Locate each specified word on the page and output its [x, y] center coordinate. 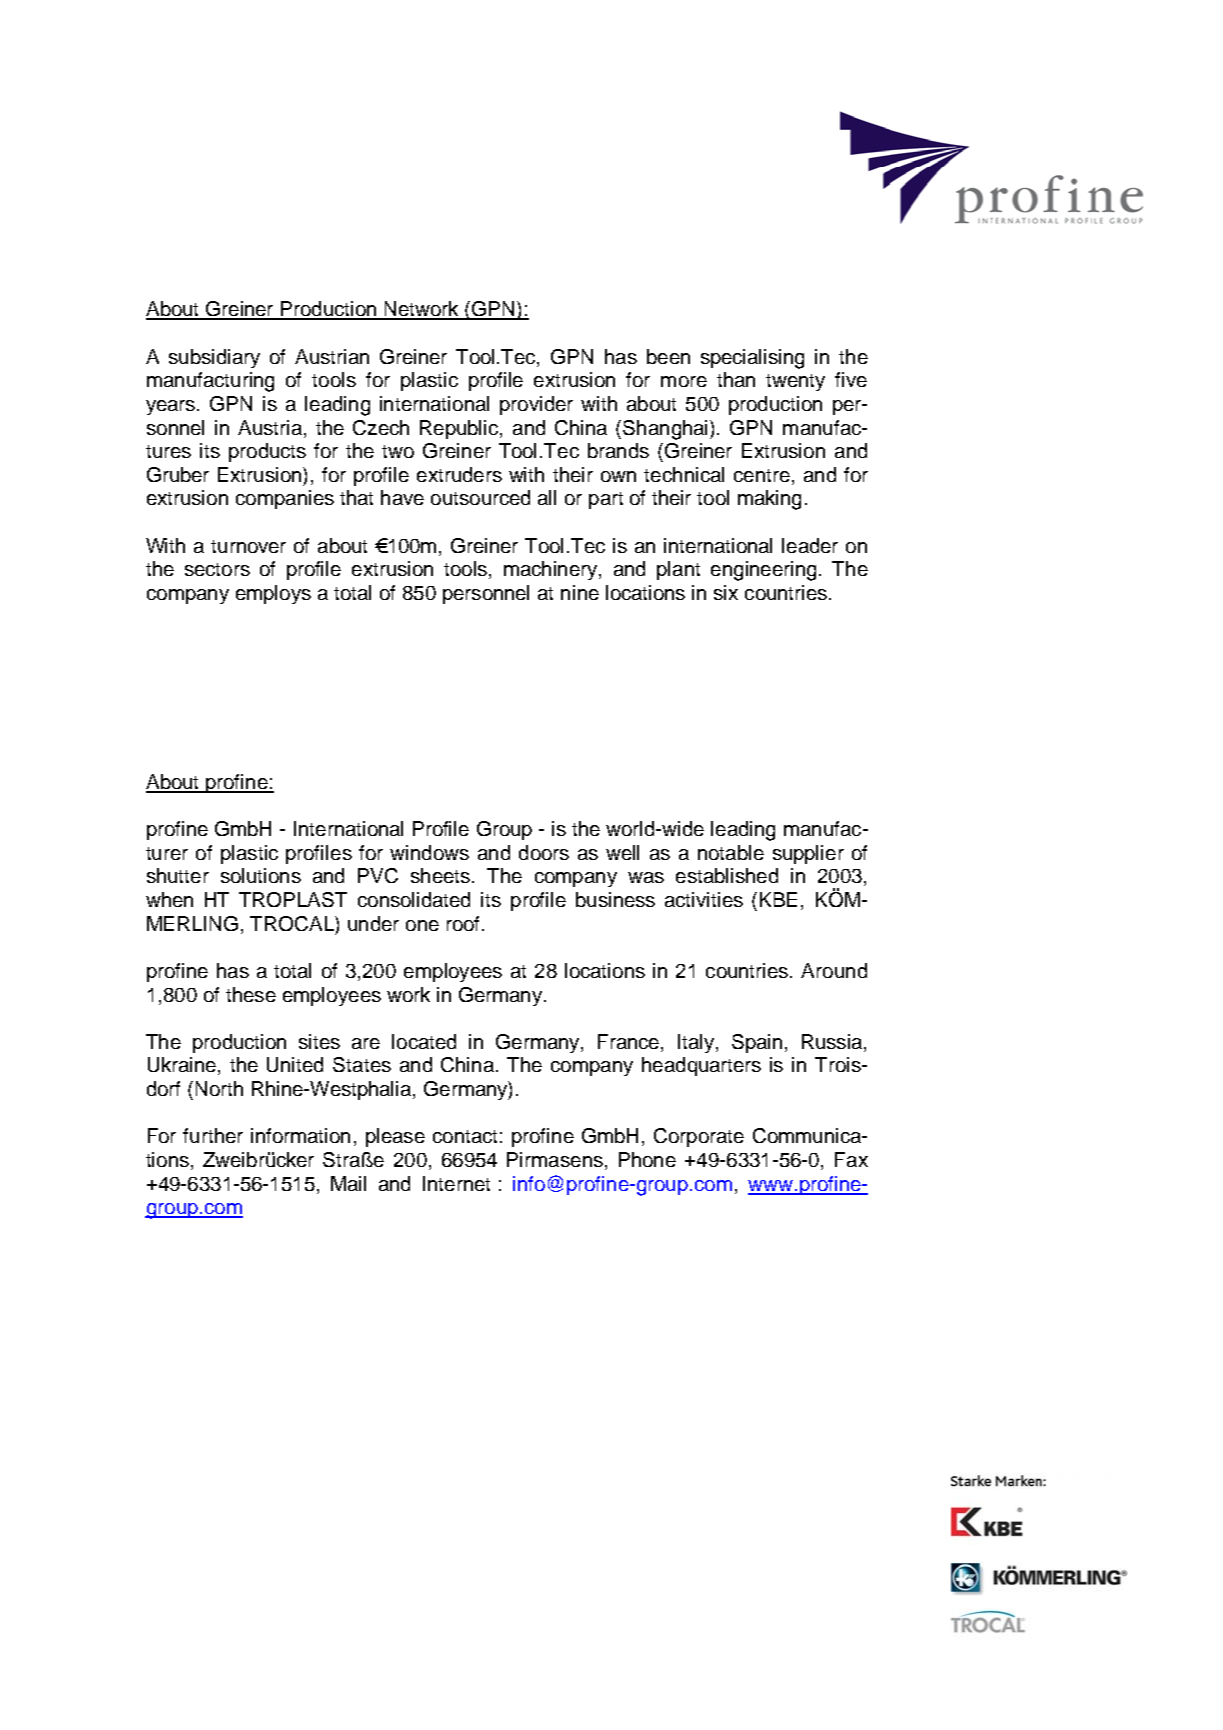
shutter [178, 875]
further [213, 1135]
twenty [795, 382]
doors [544, 852]
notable [731, 852]
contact [465, 1136]
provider [536, 405]
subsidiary [214, 358]
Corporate [699, 1137]
